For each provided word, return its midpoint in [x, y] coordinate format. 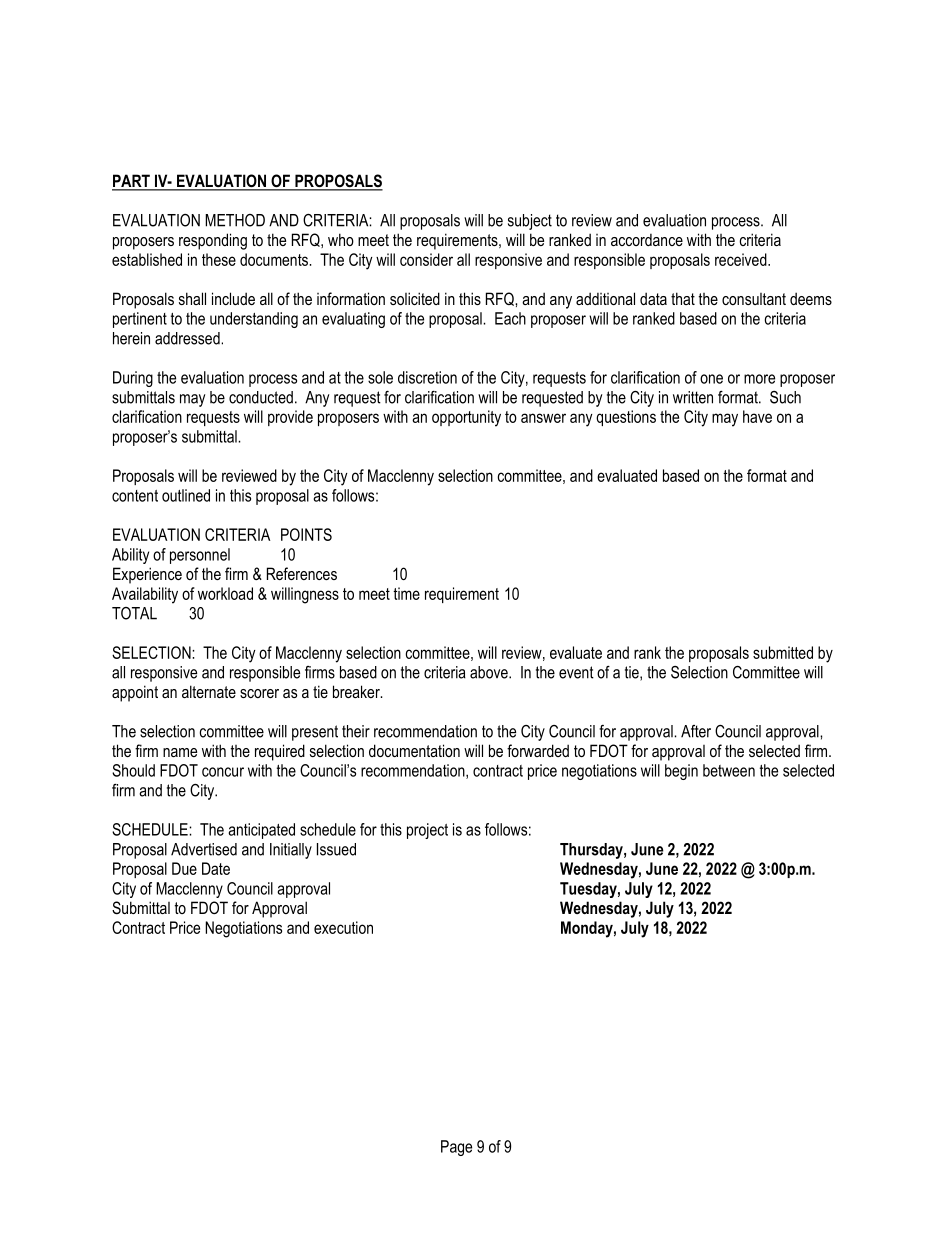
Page [456, 1148]
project [427, 831]
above [490, 672]
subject [530, 222]
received [741, 259]
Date [216, 868]
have [757, 416]
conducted [261, 397]
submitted [783, 652]
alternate [209, 691]
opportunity [466, 418]
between [729, 770]
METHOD [235, 220]
